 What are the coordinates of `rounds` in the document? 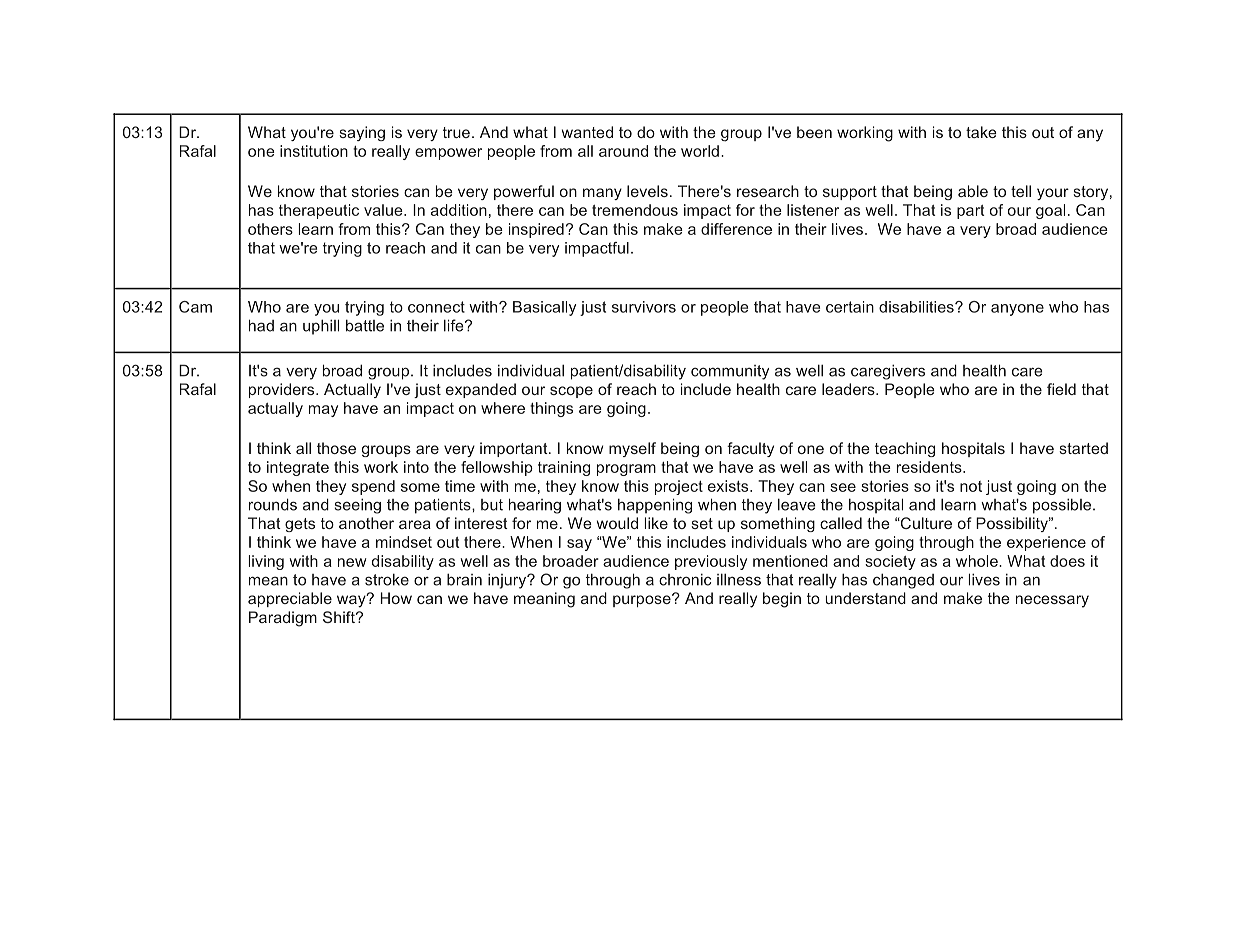 It's located at (273, 504).
